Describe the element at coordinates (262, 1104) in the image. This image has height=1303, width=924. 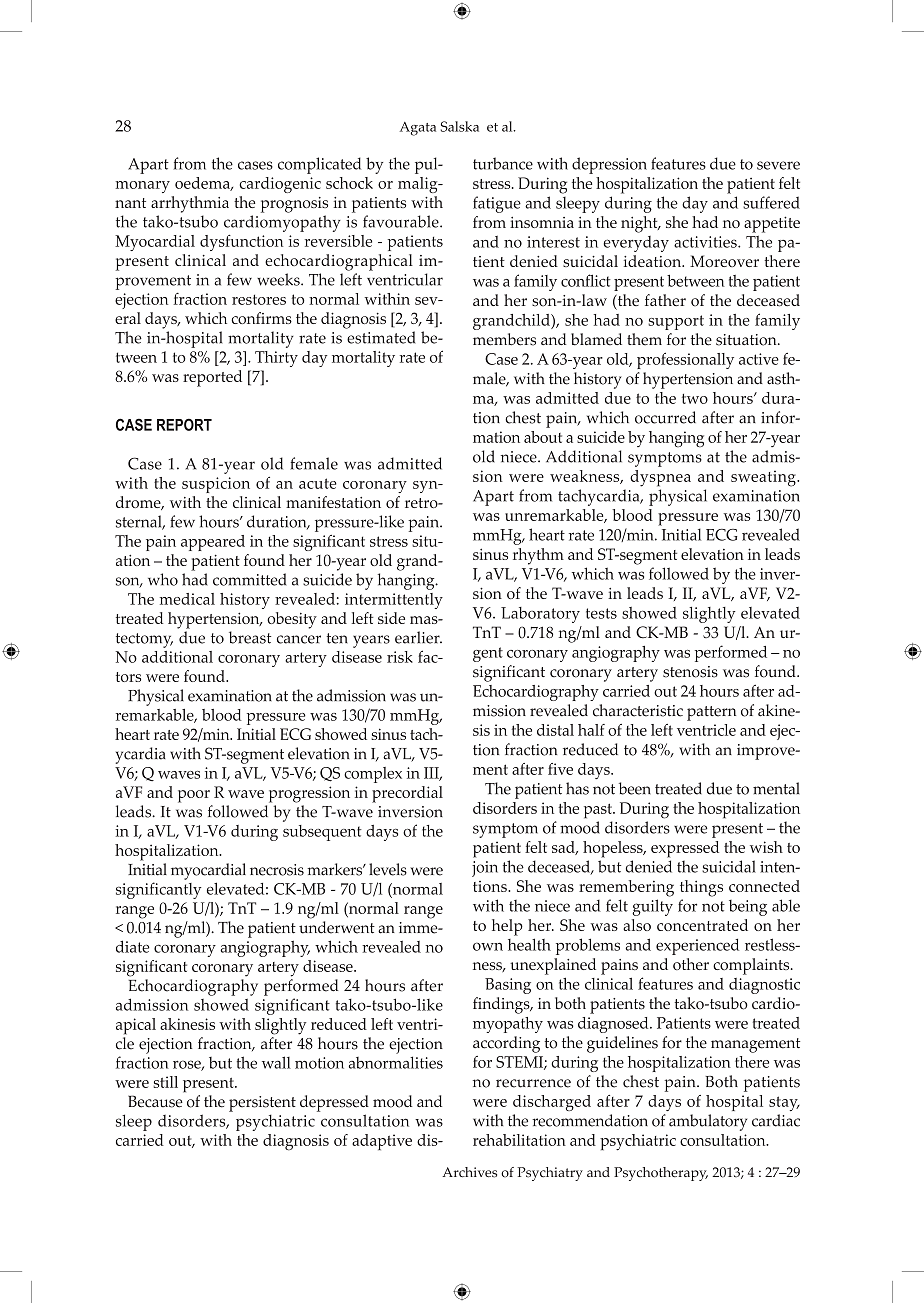
I see `persistent` at that location.
